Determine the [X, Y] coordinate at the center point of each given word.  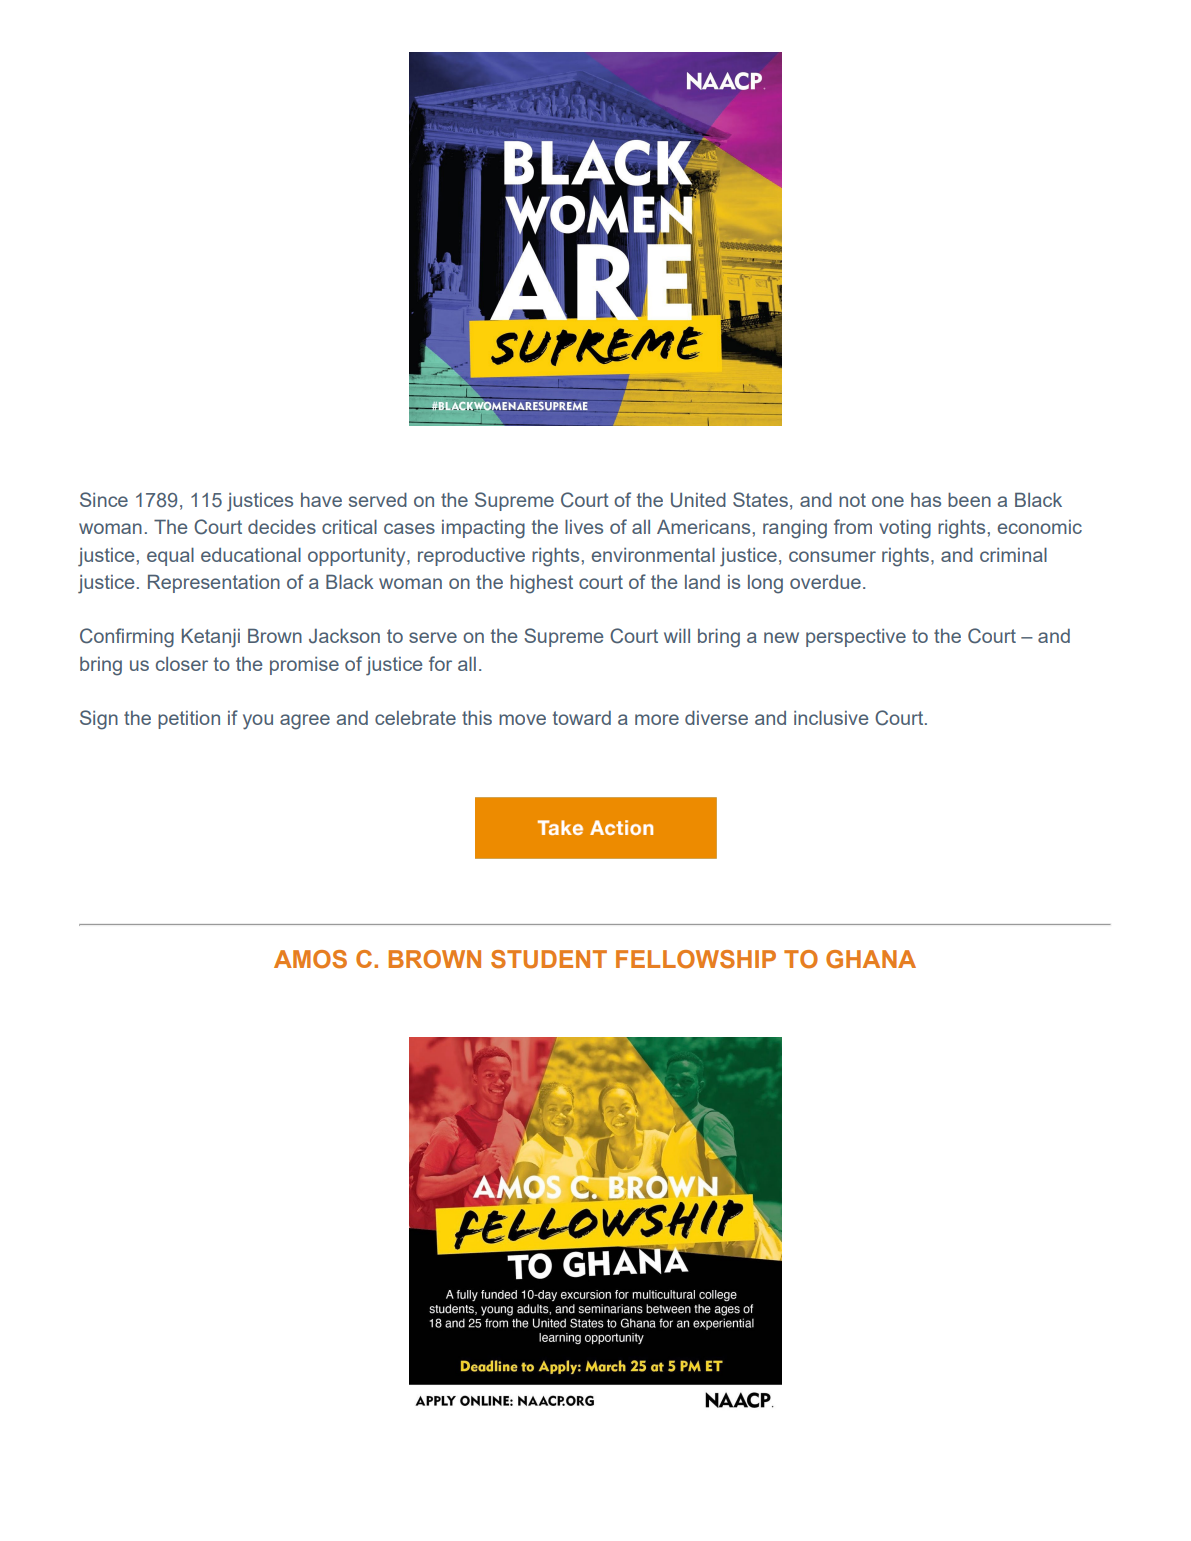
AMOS [310, 959]
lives [584, 527]
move [522, 719]
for [440, 663]
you [258, 722]
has [926, 500]
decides [282, 527]
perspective [856, 638]
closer [182, 664]
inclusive [831, 718]
